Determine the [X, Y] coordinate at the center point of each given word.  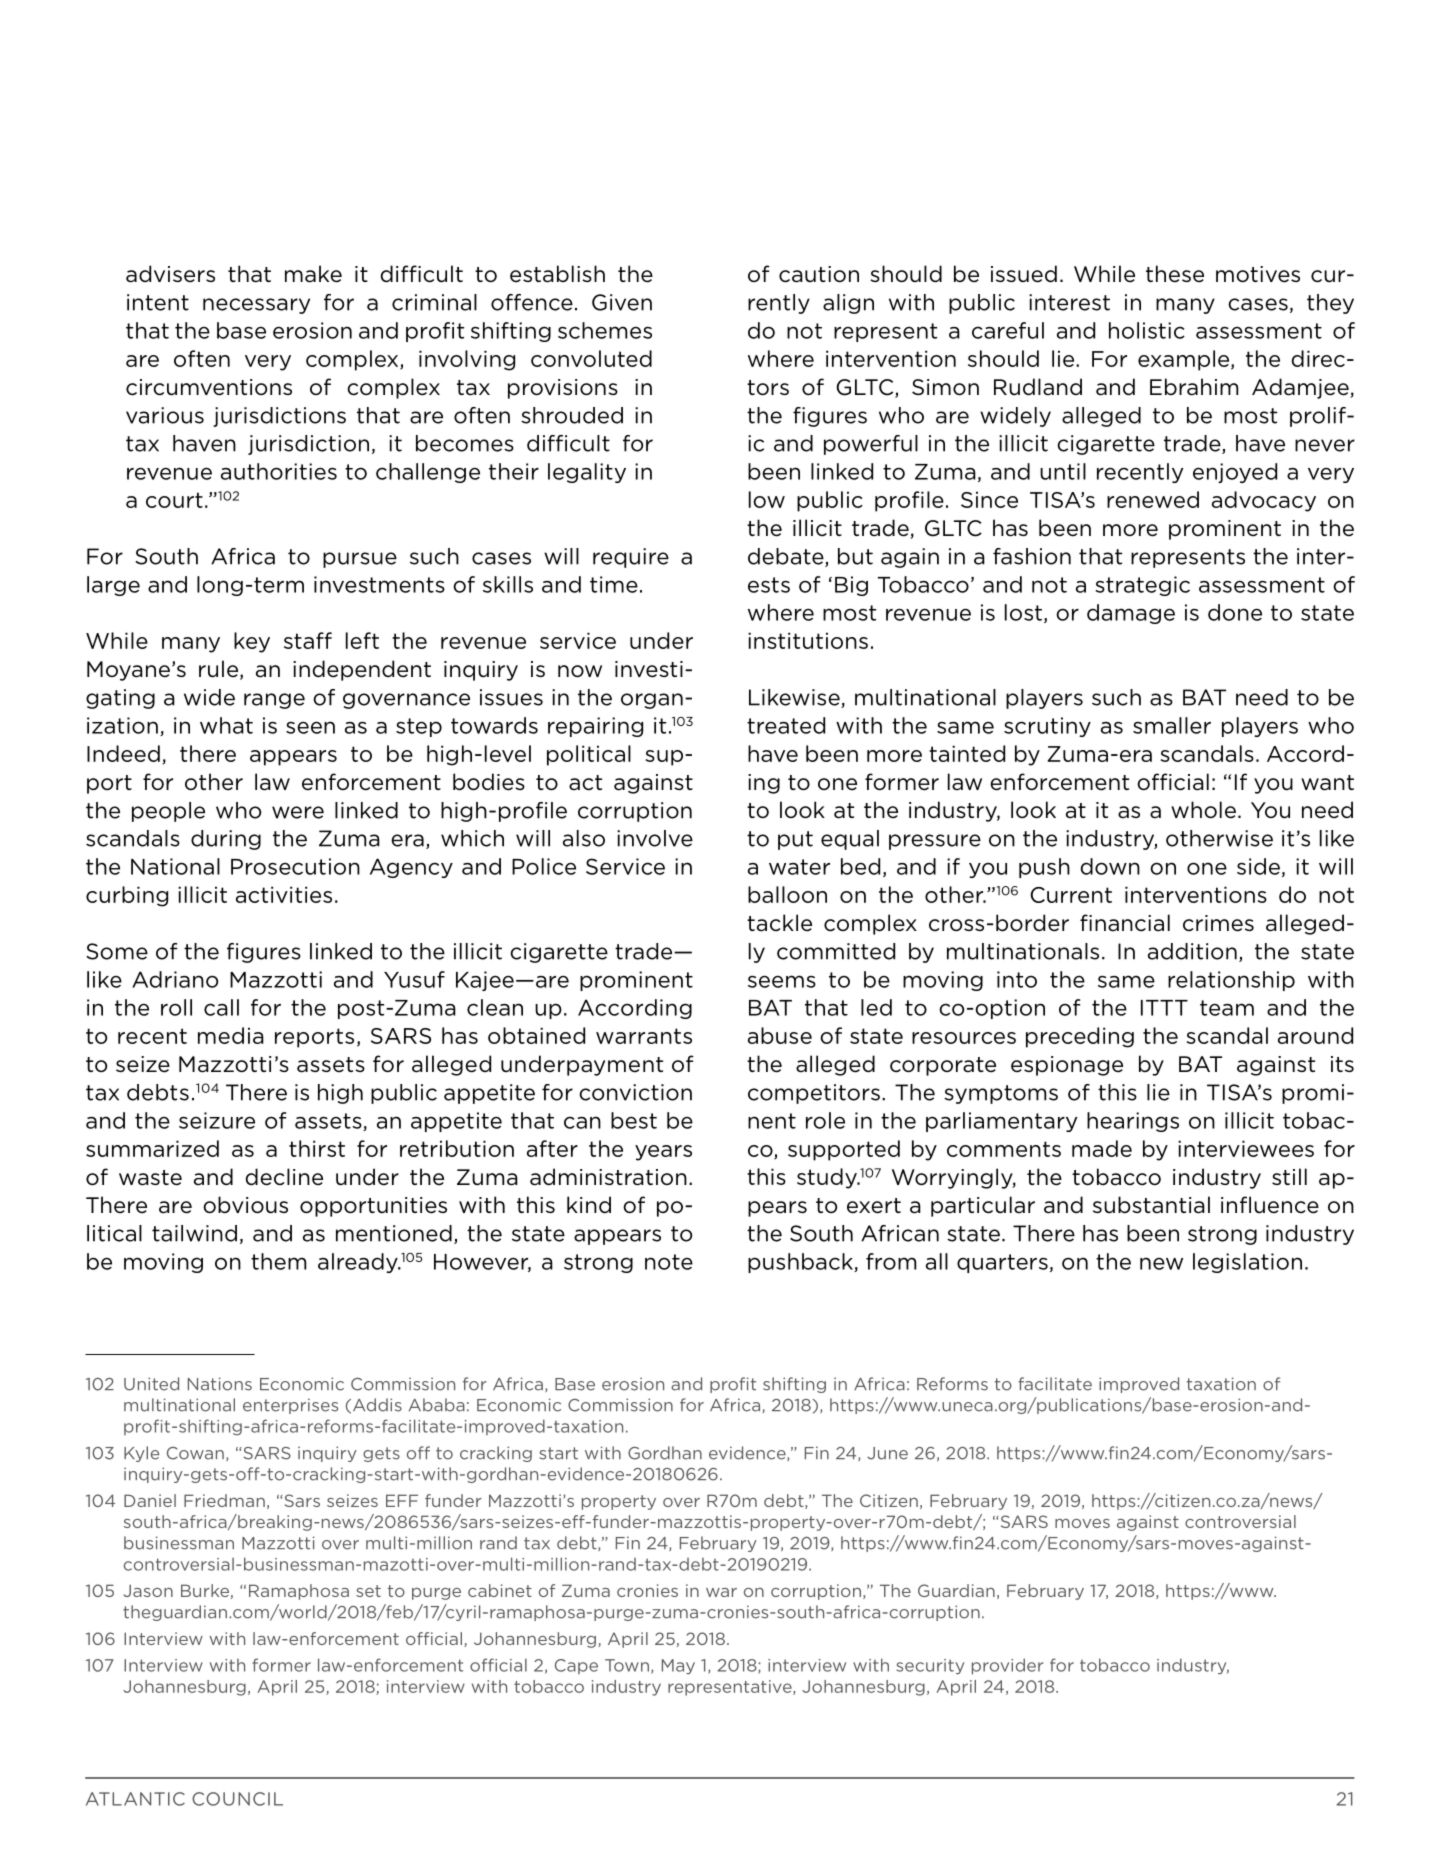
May [678, 1667]
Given [622, 302]
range [274, 701]
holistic [1147, 330]
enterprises [290, 1406]
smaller [1172, 725]
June [887, 1453]
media [231, 1035]
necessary [256, 306]
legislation [1247, 1263]
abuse [780, 1035]
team [1227, 1008]
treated [786, 725]
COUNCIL [237, 1799]
